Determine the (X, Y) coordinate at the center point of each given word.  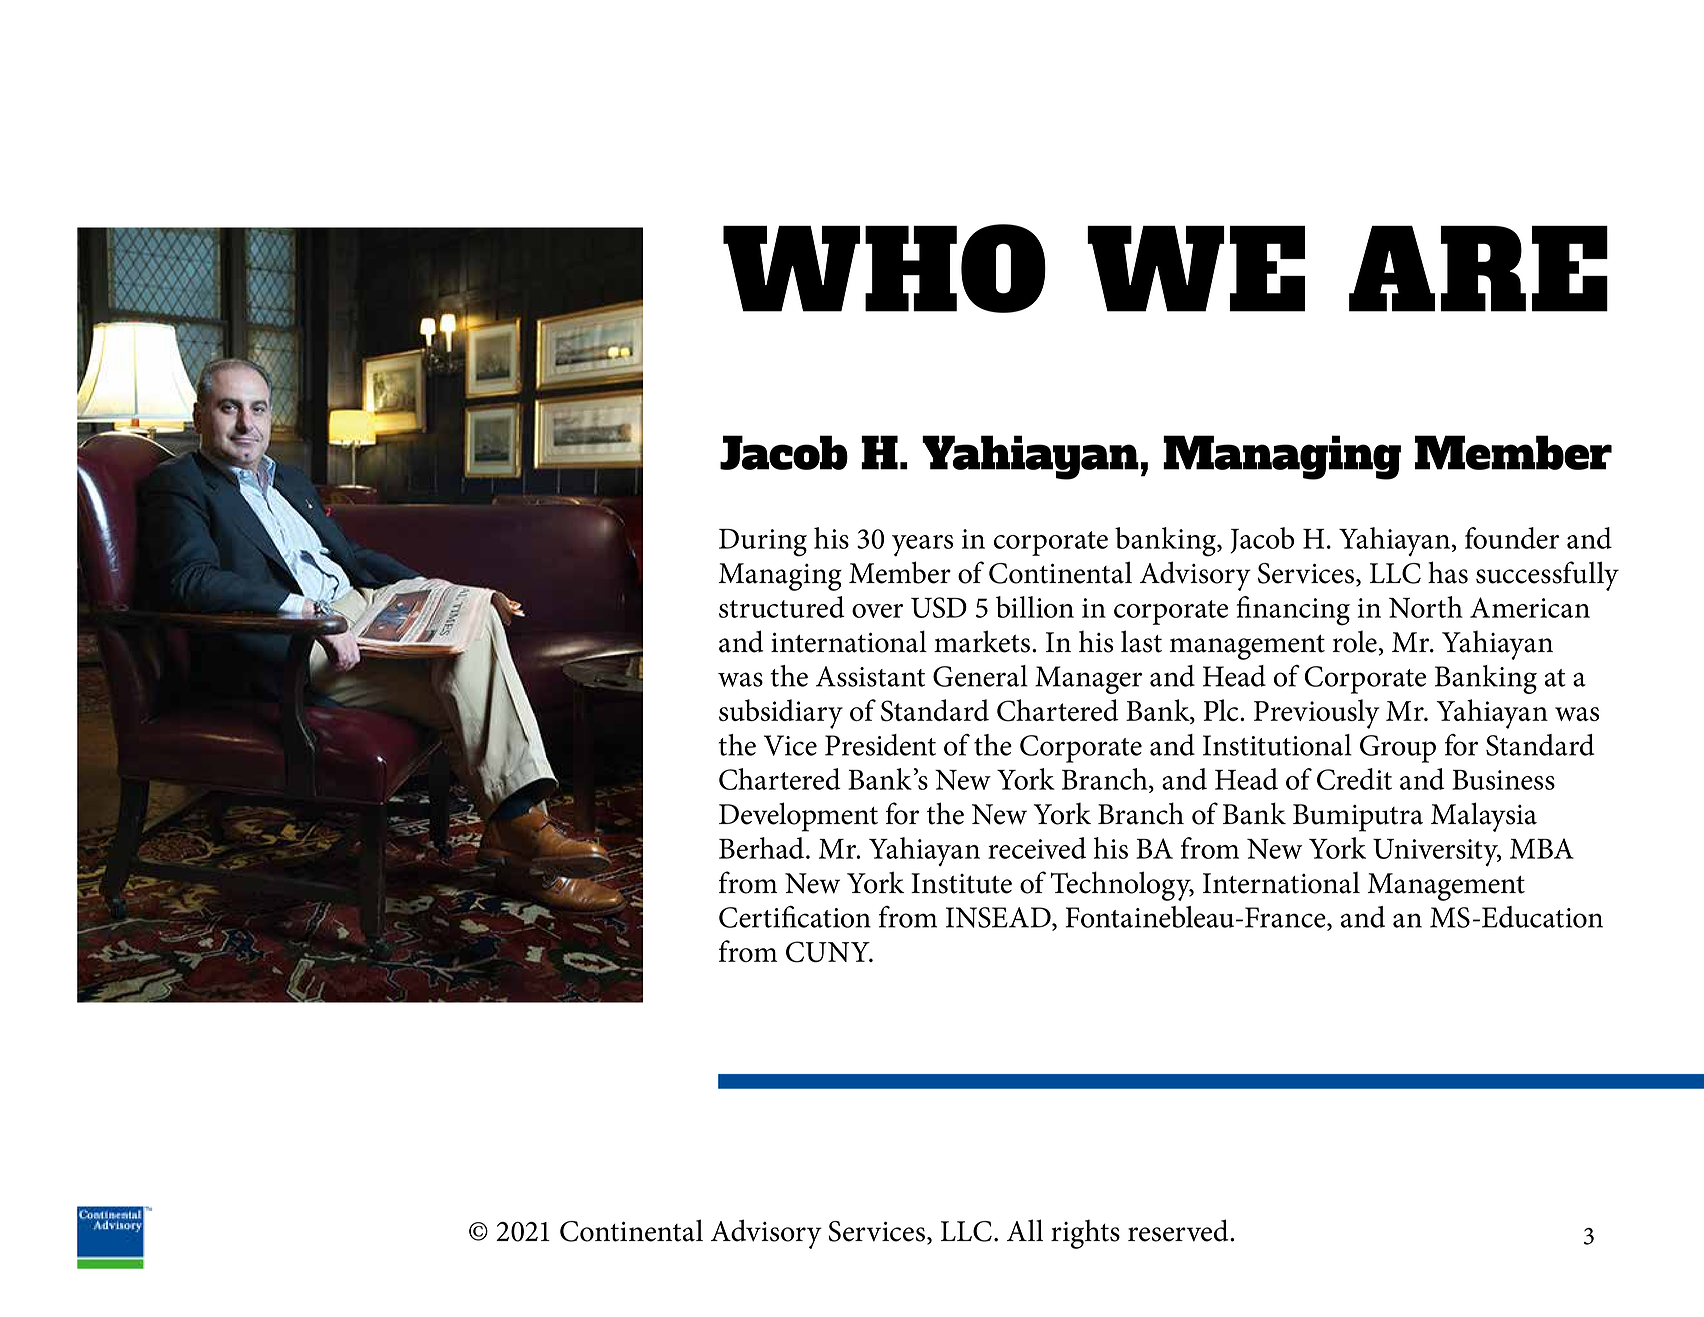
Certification (795, 917)
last (1141, 641)
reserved (1179, 1230)
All (1025, 1230)
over (877, 611)
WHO (884, 268)
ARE (1478, 269)
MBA (1542, 848)
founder (1512, 538)
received (1037, 848)
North (1426, 607)
